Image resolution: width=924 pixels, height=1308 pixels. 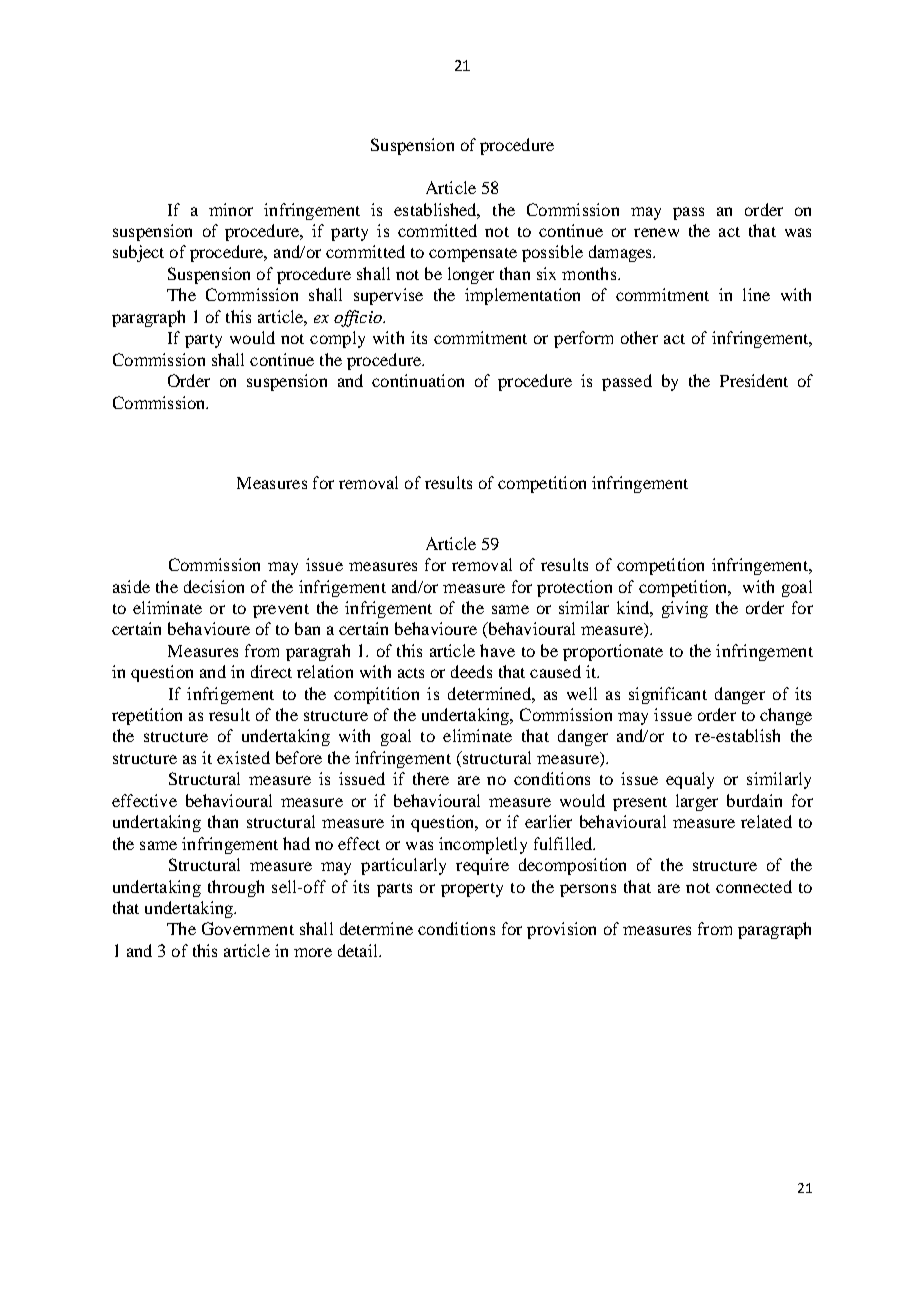 I want to click on there, so click(x=431, y=778).
